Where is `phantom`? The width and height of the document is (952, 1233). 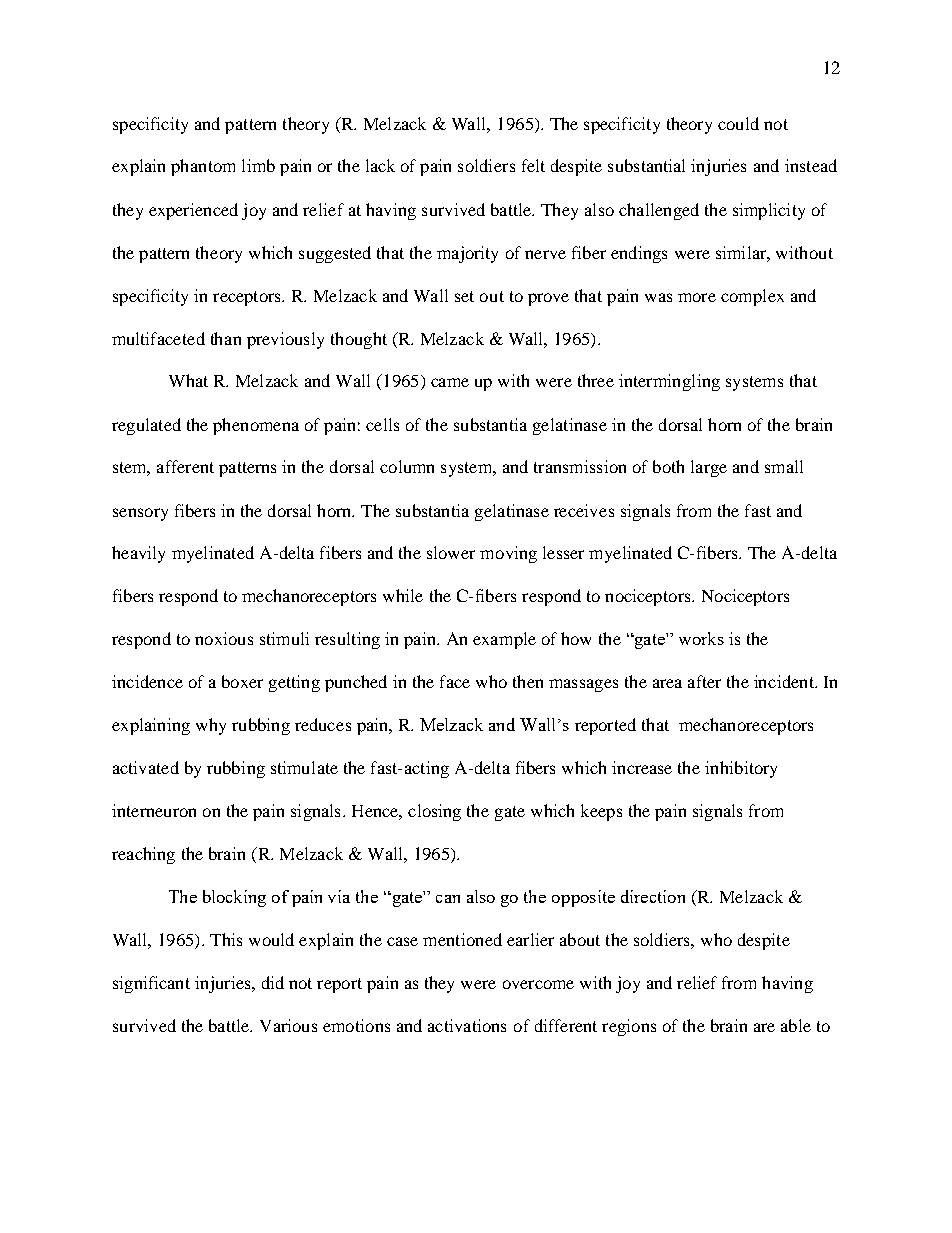 phantom is located at coordinates (203, 167).
